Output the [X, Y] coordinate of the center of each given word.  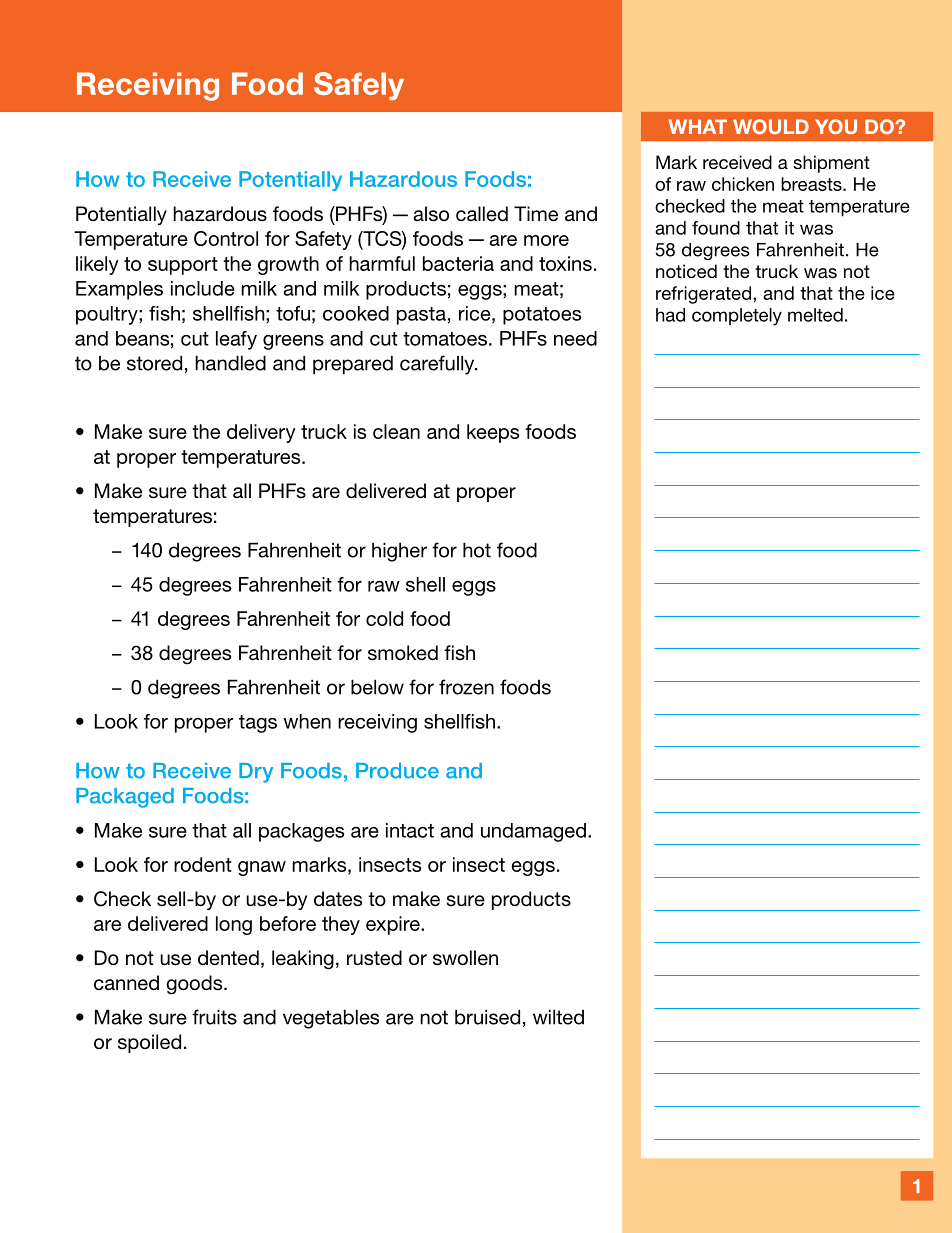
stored [154, 363]
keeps [493, 433]
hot [477, 550]
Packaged [125, 798]
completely [737, 317]
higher [399, 552]
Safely [359, 86]
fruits [214, 1017]
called [482, 214]
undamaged [533, 832]
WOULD [771, 126]
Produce [397, 771]
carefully [438, 365]
